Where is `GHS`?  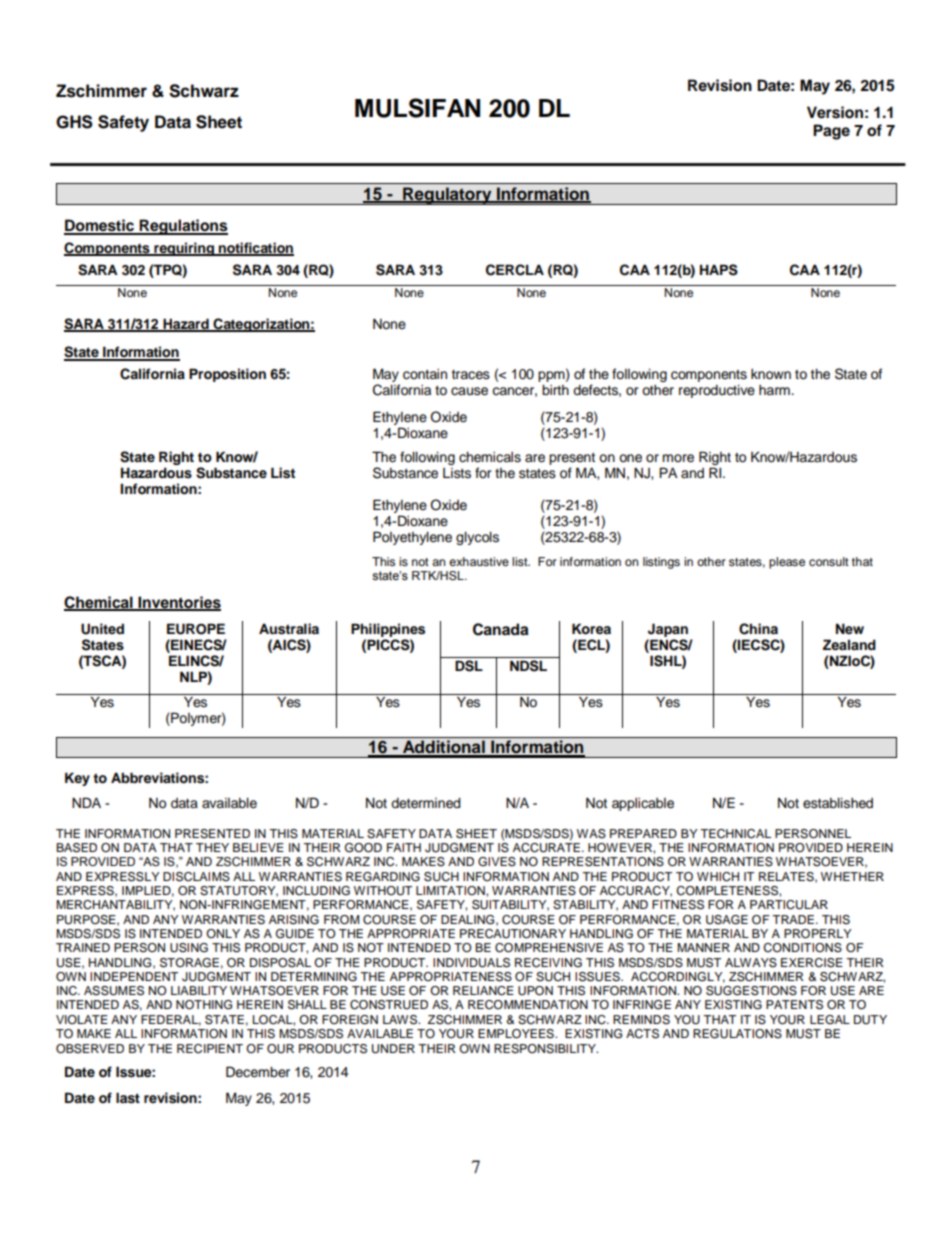 GHS is located at coordinates (74, 122).
